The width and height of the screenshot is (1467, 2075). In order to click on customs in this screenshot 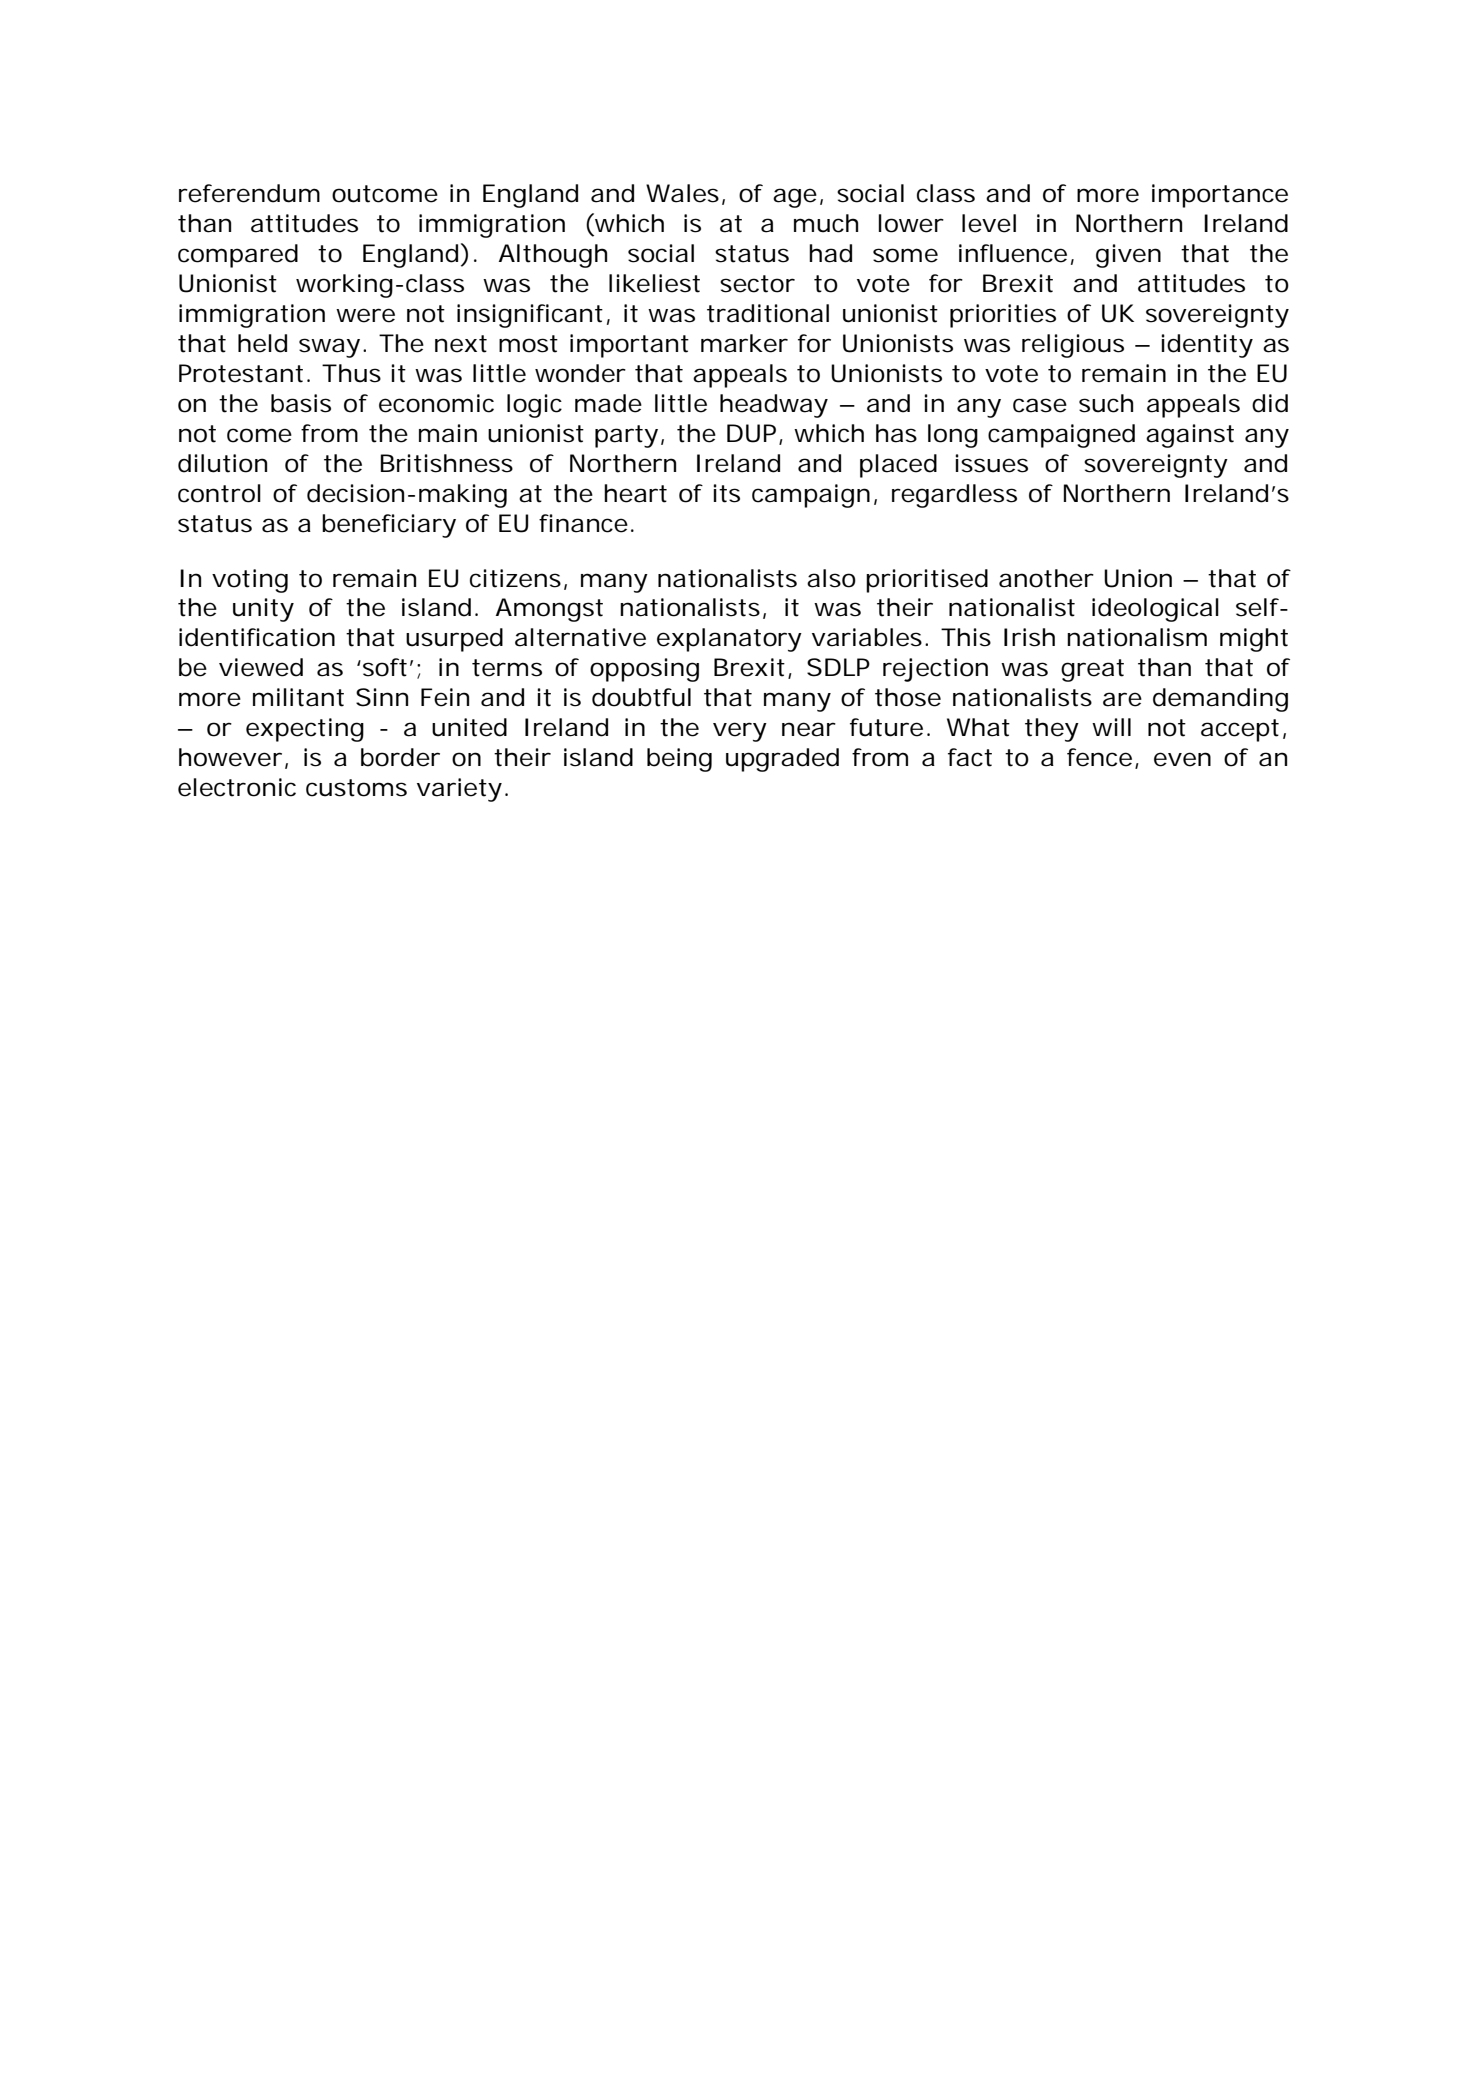, I will do `click(356, 788)`.
